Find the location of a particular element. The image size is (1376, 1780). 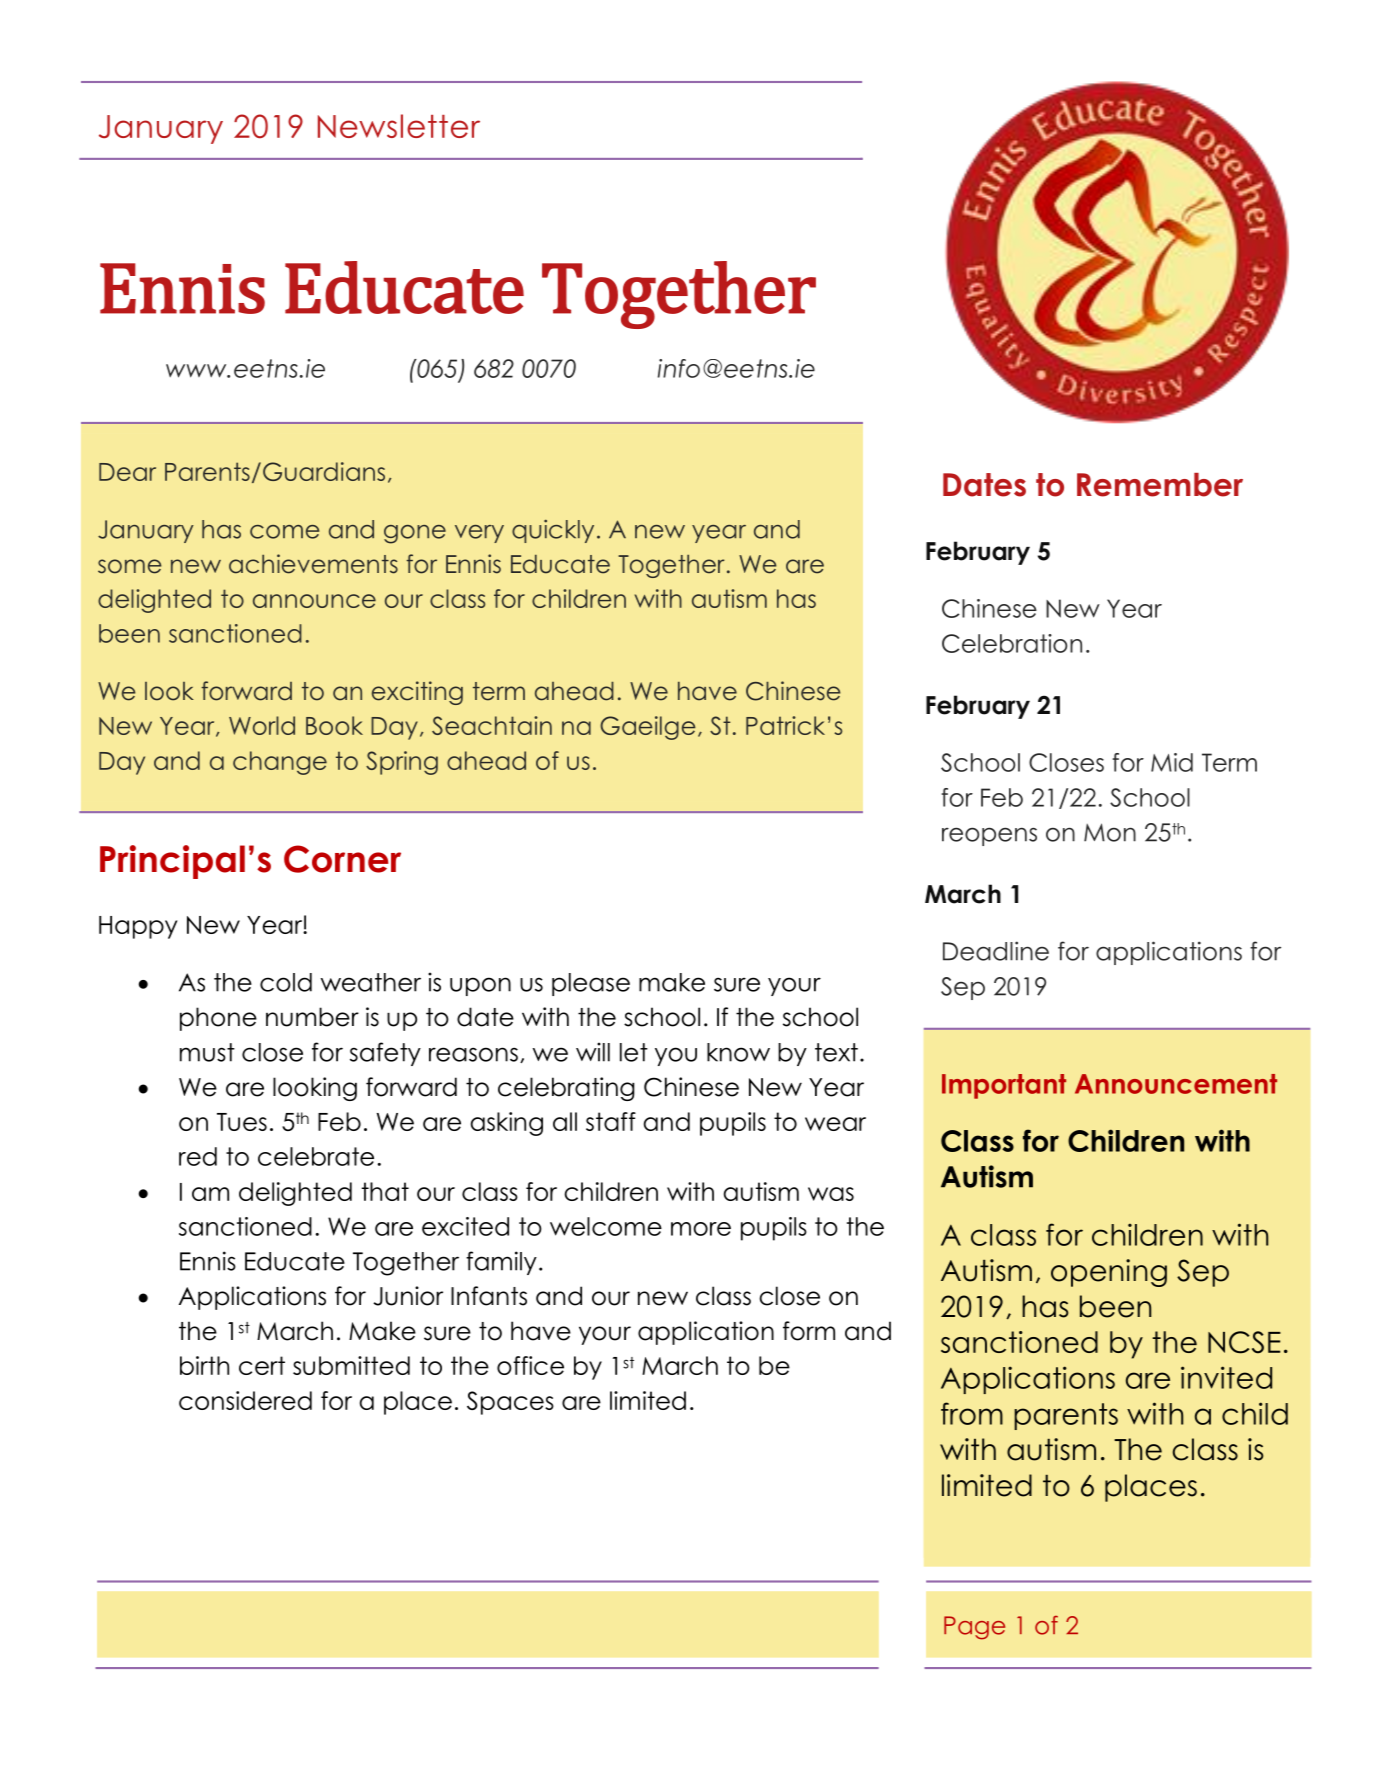

Newsletter is located at coordinates (399, 126).
